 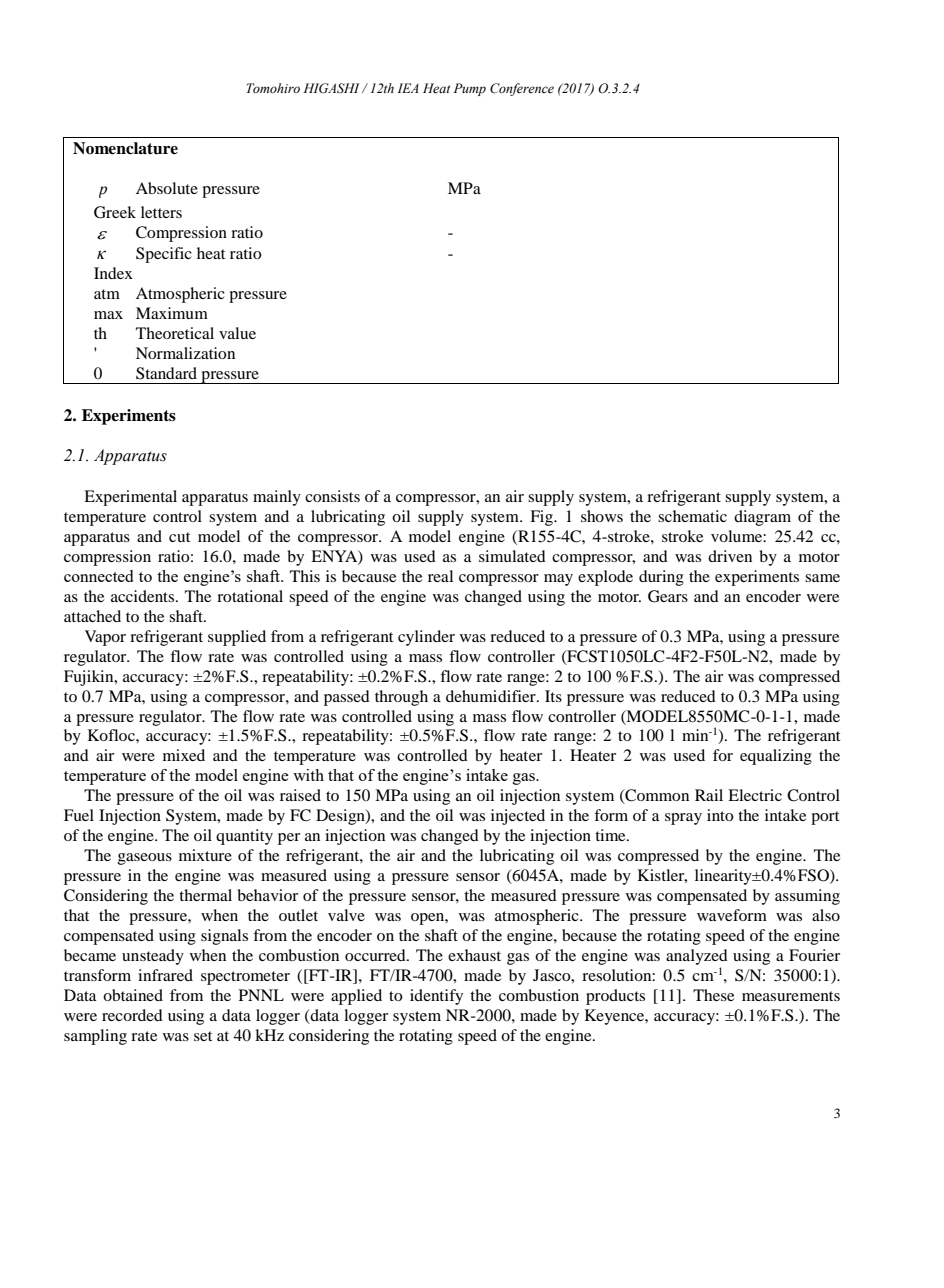 What do you see at coordinates (713, 995) in the screenshot?
I see `These` at bounding box center [713, 995].
